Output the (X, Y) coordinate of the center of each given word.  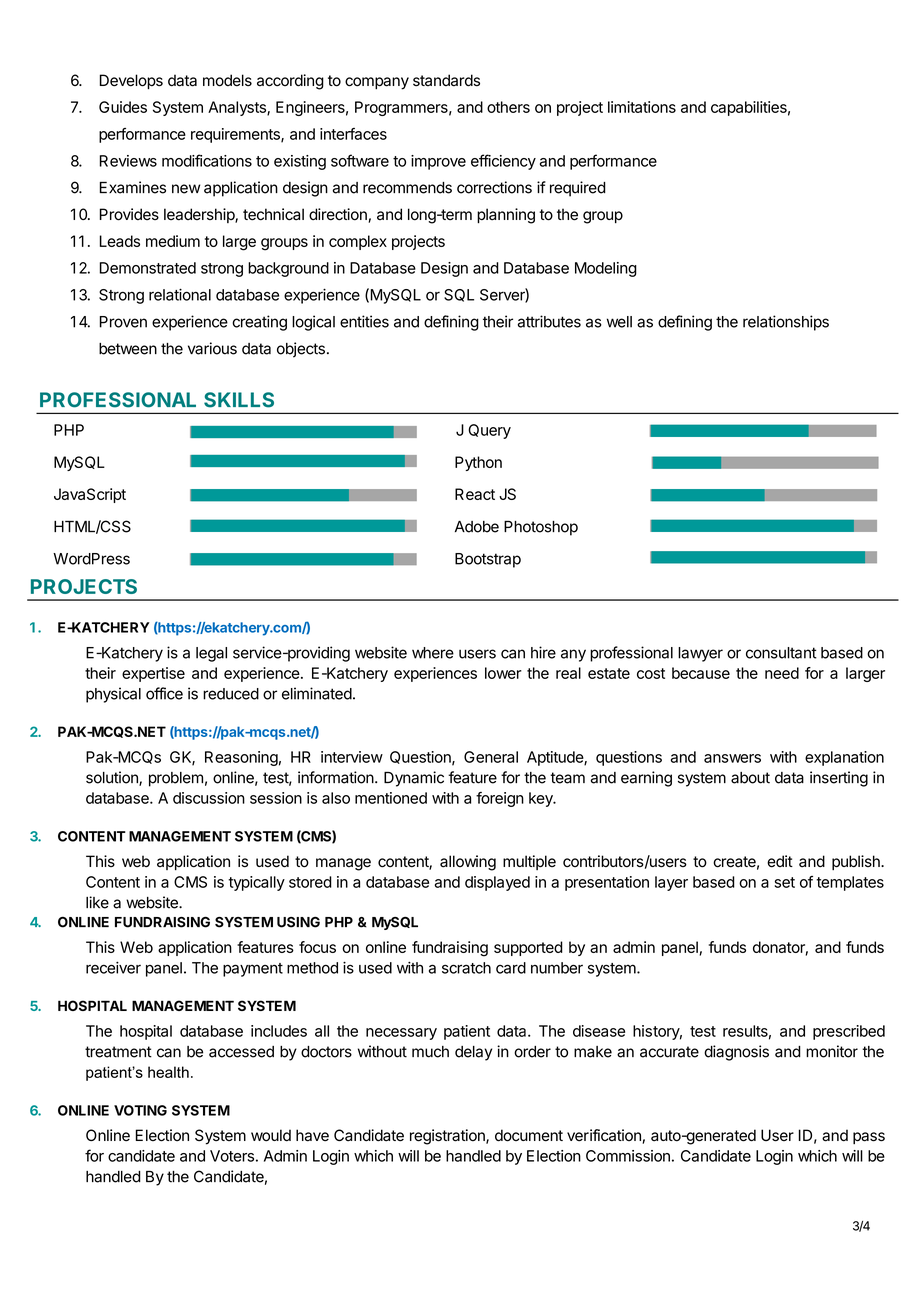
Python (478, 463)
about (750, 778)
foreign (500, 799)
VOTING (140, 1110)
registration (448, 1137)
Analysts (238, 108)
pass (869, 1138)
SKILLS (239, 400)
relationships (786, 323)
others (508, 107)
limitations (642, 107)
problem (176, 779)
